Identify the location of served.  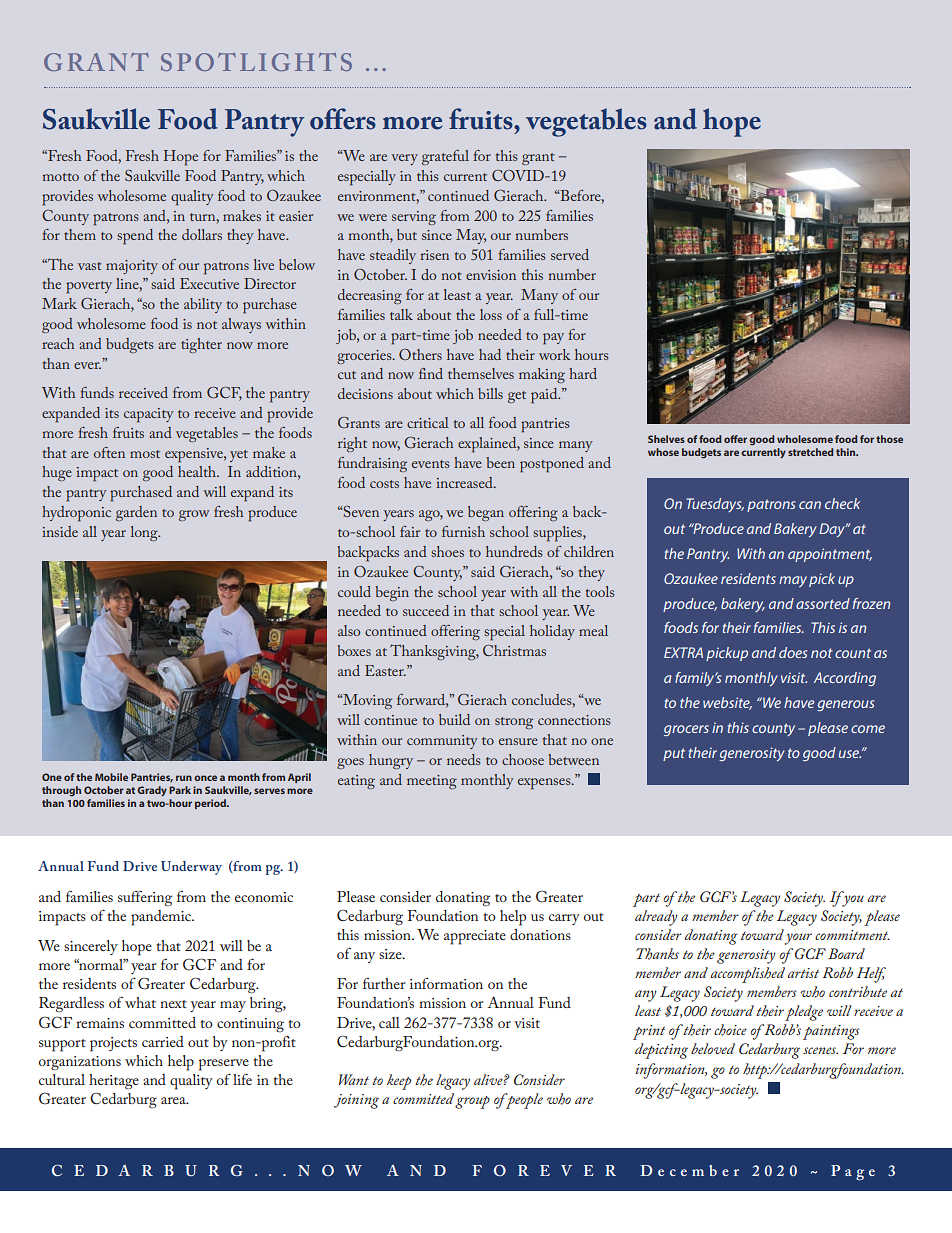
(570, 254).
